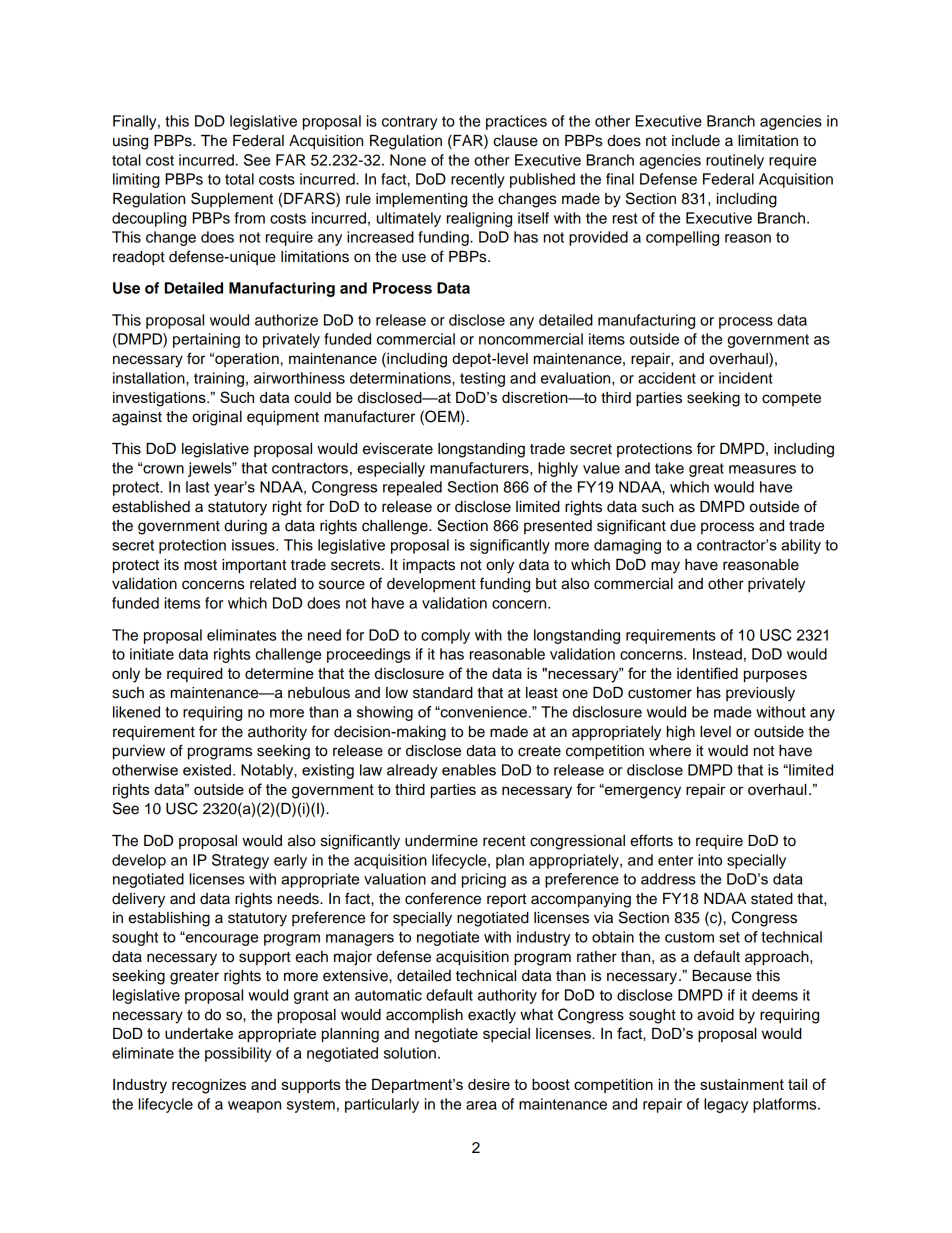  I want to click on existed, so click(207, 770).
